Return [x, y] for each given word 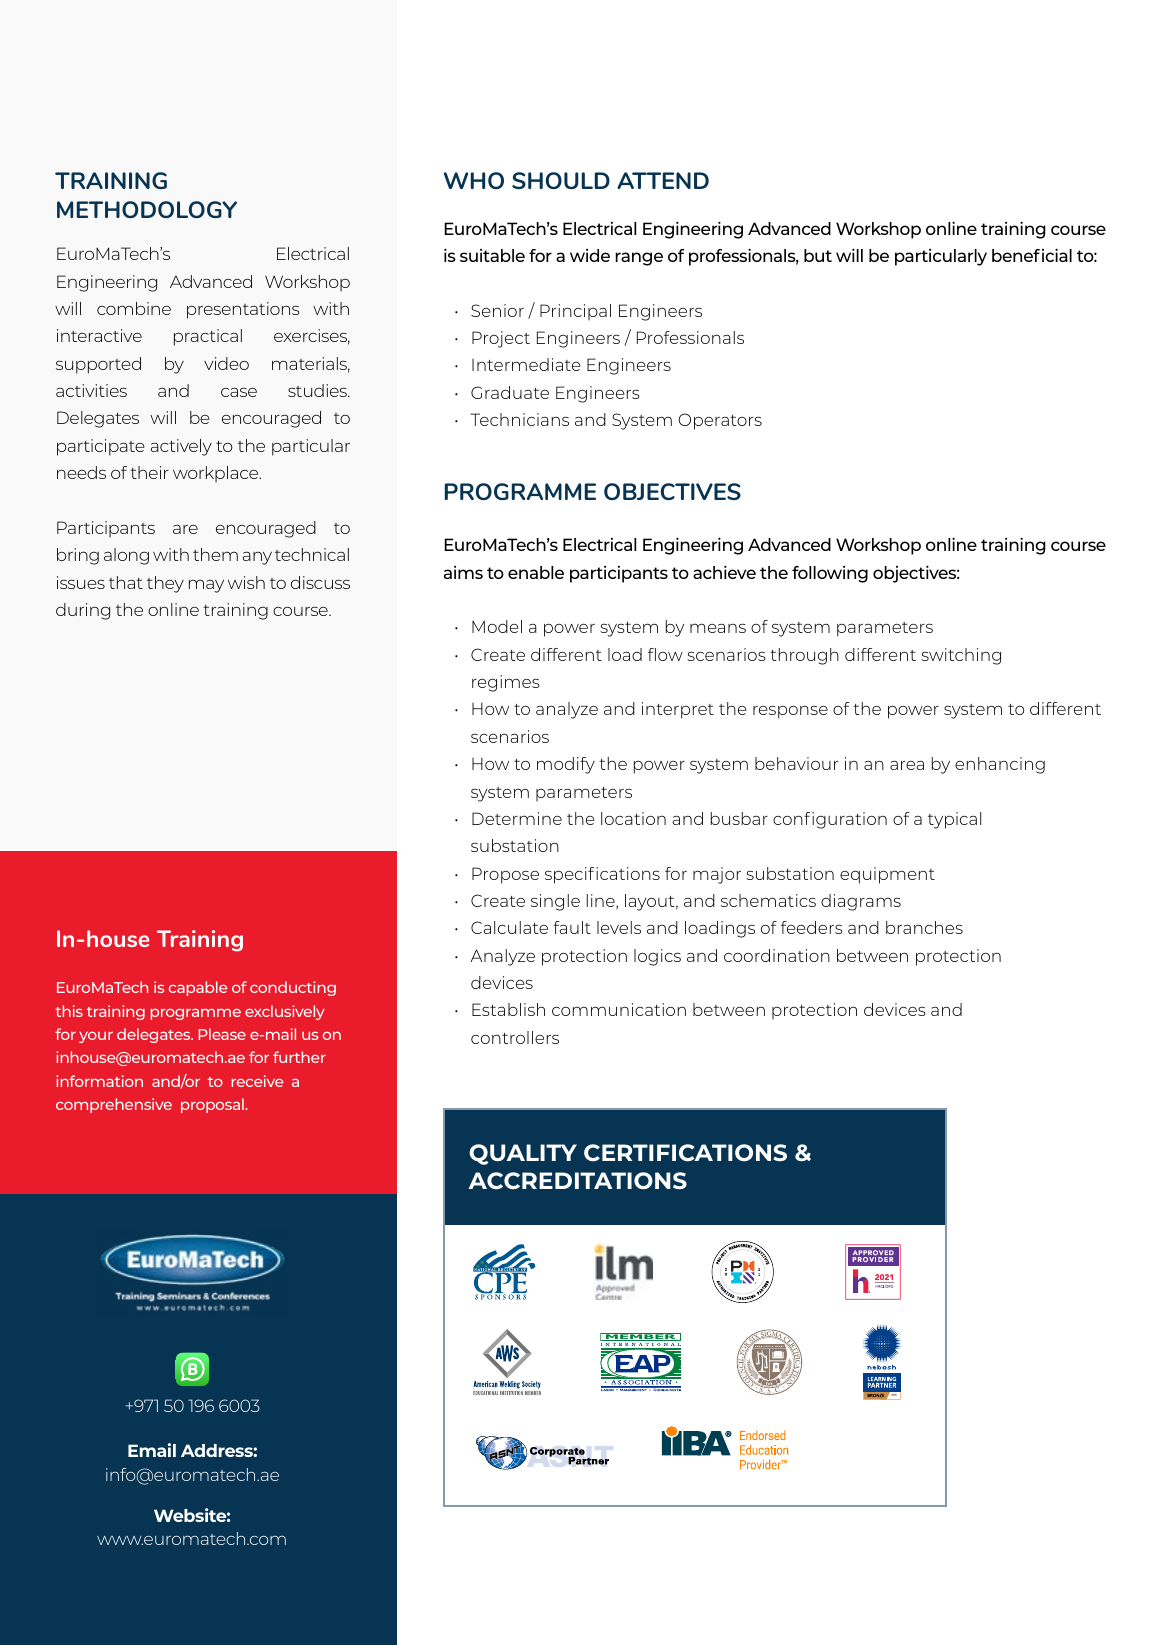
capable [198, 988]
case [239, 392]
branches [924, 927]
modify [566, 765]
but [818, 255]
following [830, 574]
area [907, 765]
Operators [720, 421]
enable [536, 572]
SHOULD [561, 180]
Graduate [510, 392]
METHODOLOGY [147, 209]
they [165, 584]
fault [572, 927]
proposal [212, 1105]
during [83, 611]
